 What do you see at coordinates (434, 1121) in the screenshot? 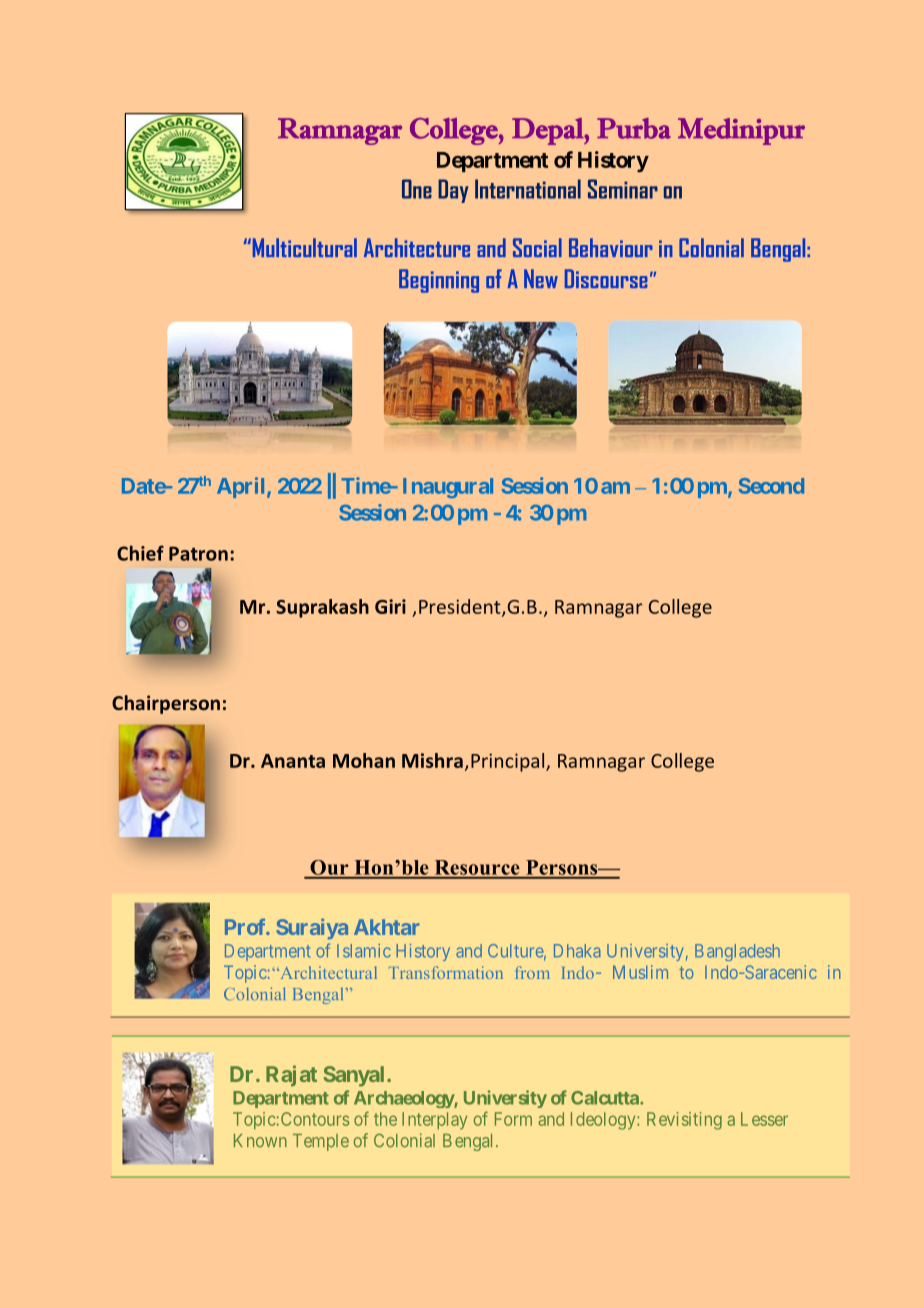
I see `Interplay` at bounding box center [434, 1121].
